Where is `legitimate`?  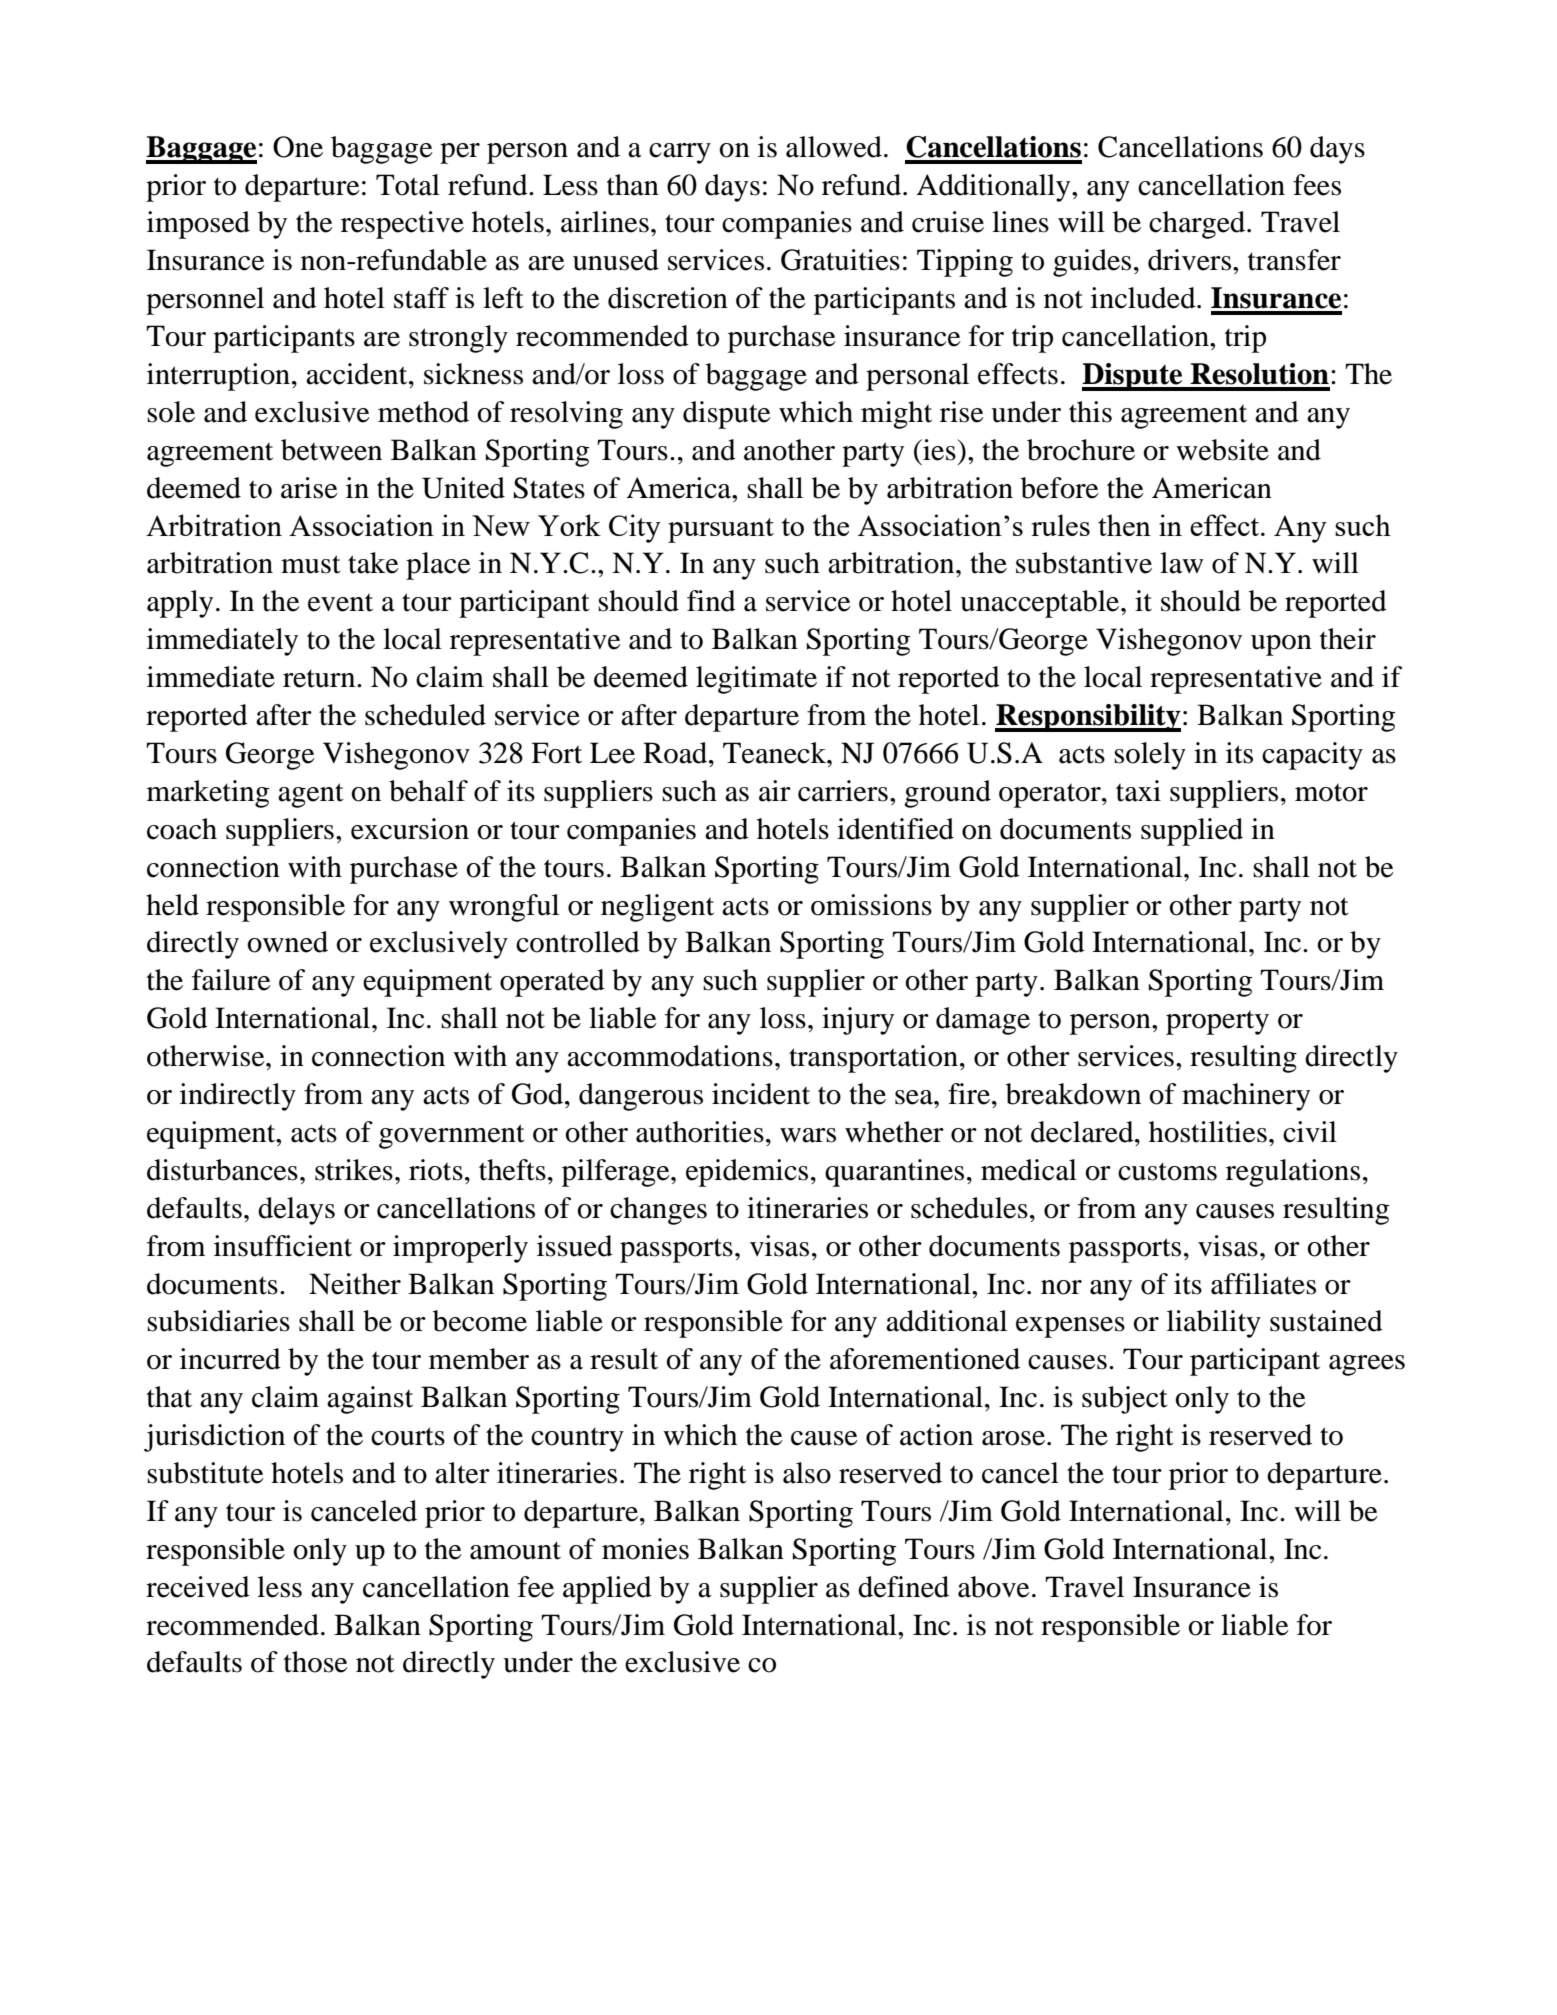
legitimate is located at coordinates (756, 680).
